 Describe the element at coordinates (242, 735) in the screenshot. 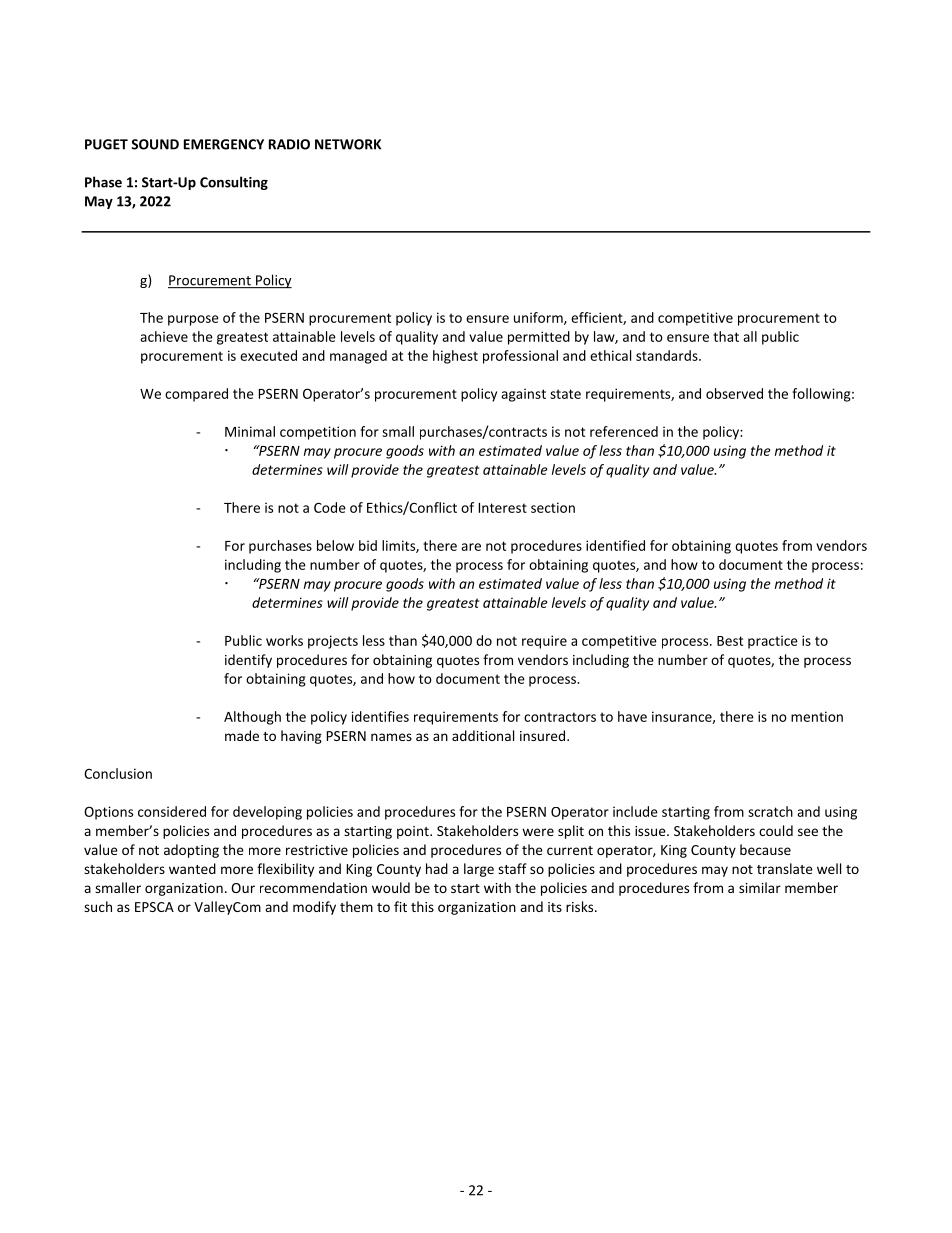

I see `made` at that location.
